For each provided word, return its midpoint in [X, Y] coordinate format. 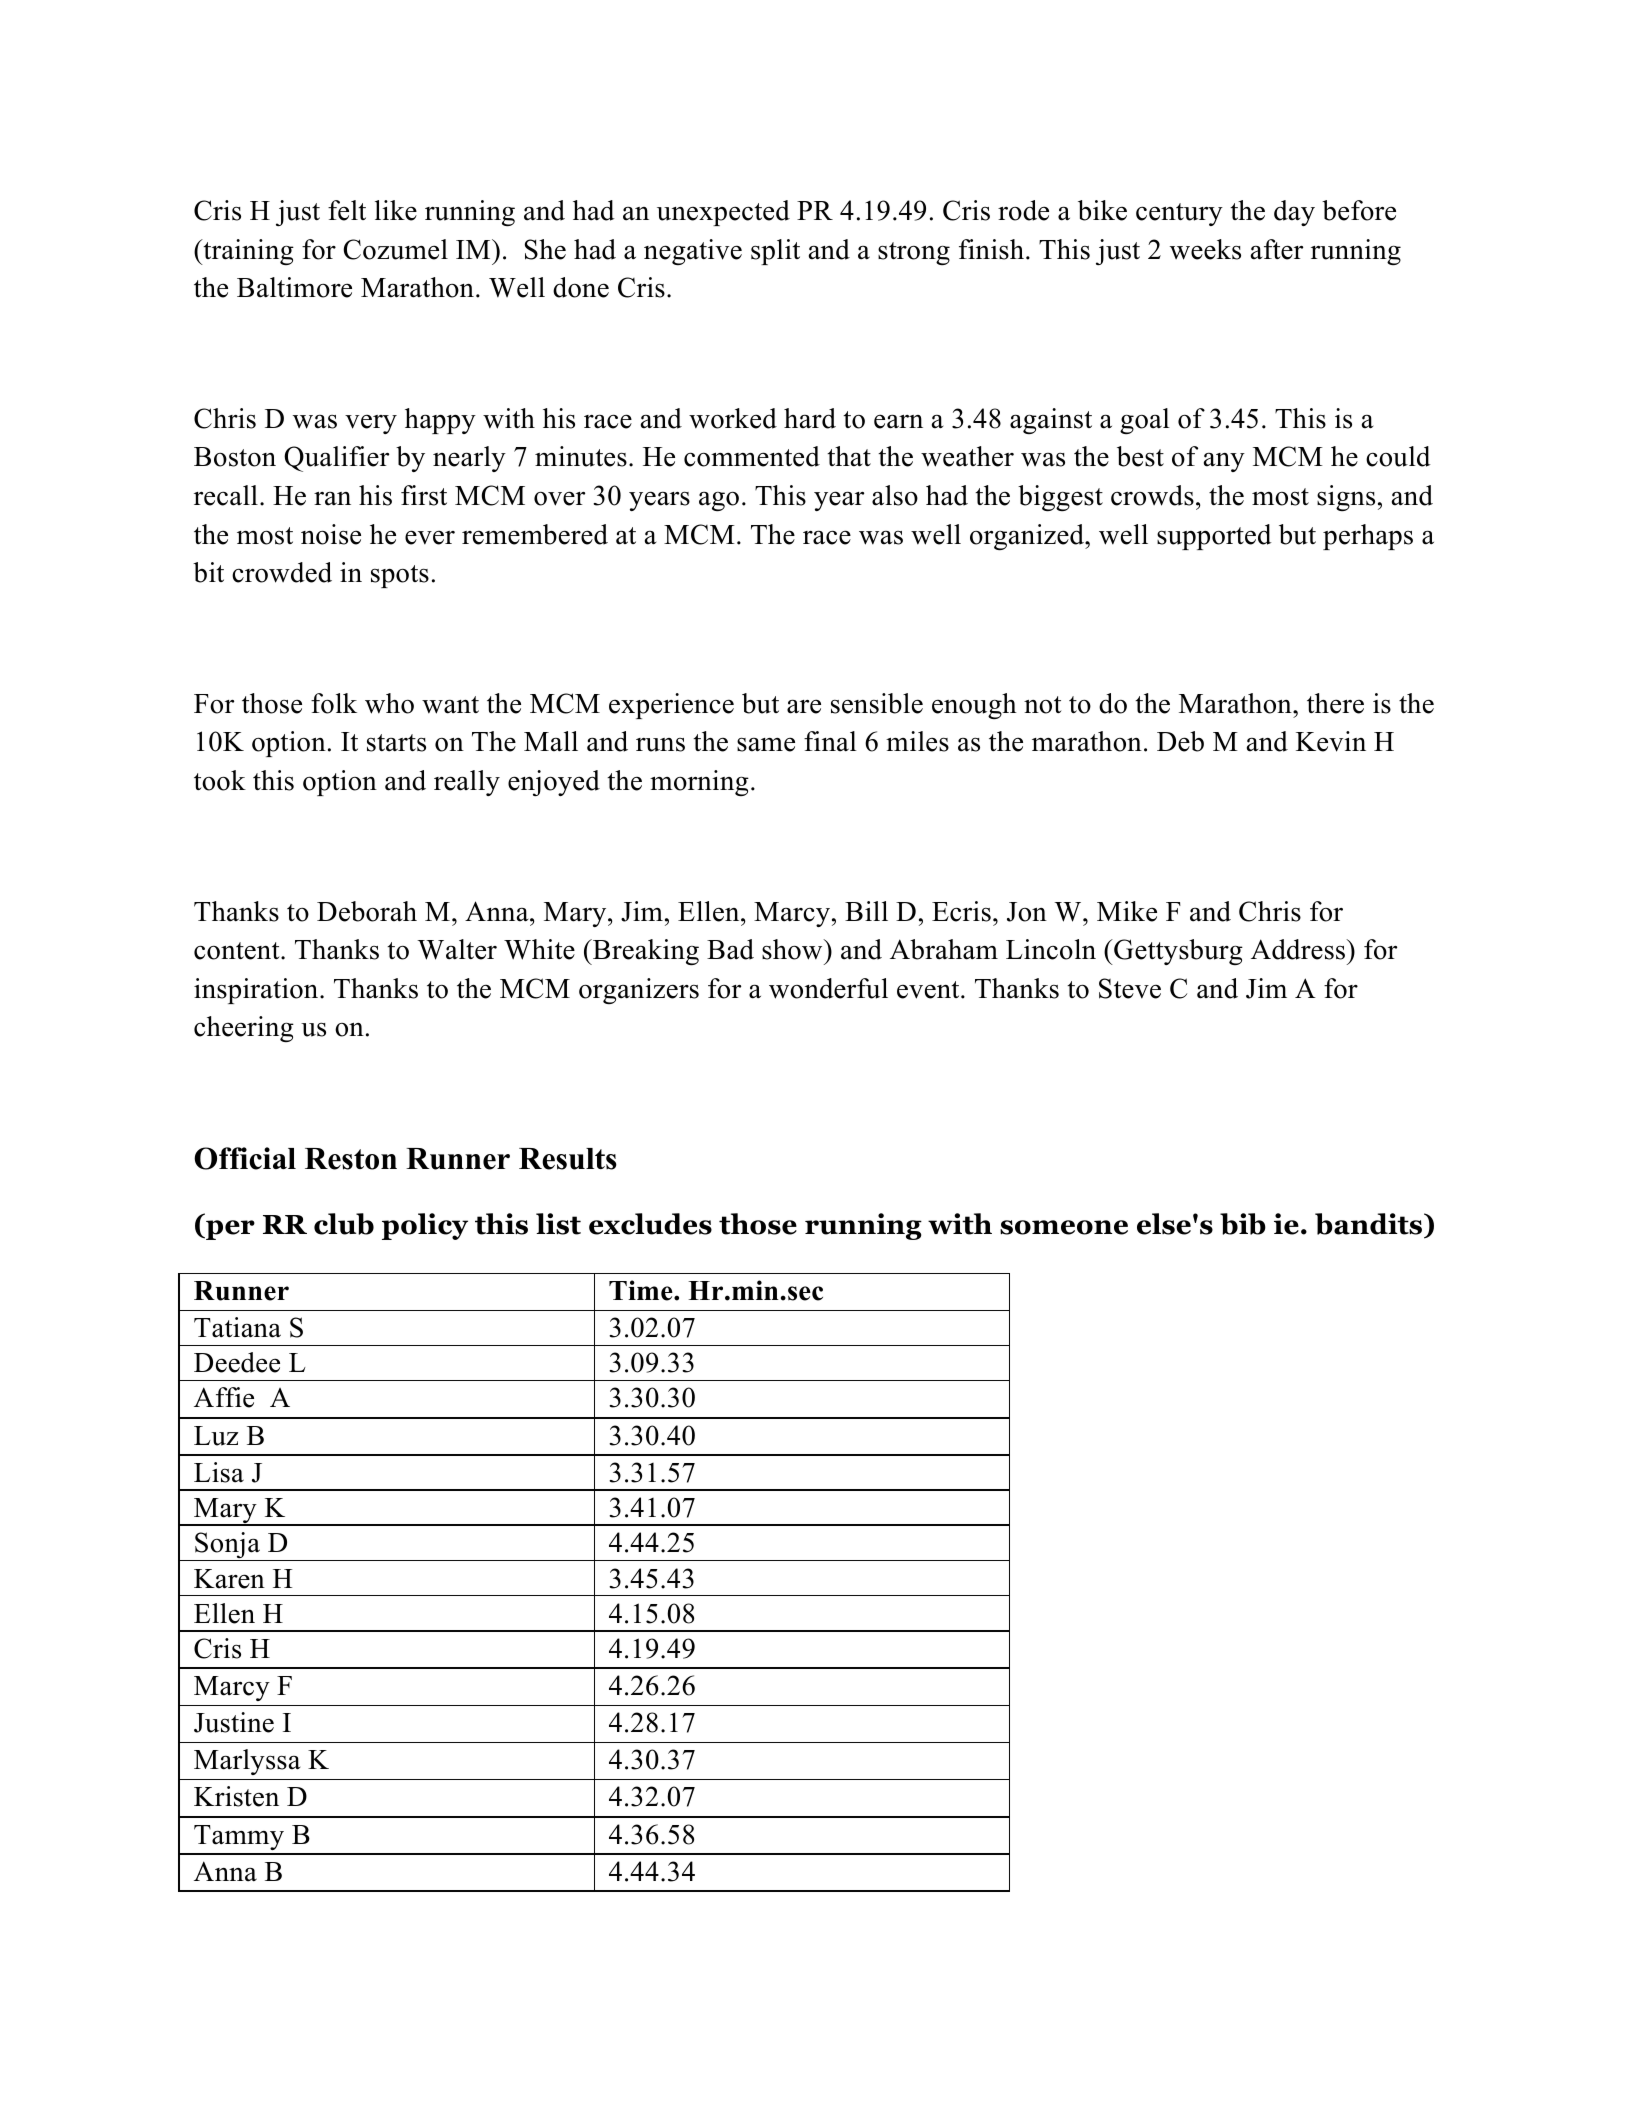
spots [400, 576]
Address [1299, 949]
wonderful [828, 988]
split [775, 252]
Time [642, 1290]
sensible [877, 703]
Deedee [237, 1362]
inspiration [257, 991]
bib [1243, 1224]
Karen [229, 1579]
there [1335, 703]
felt [347, 210]
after [1277, 249]
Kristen [236, 1796]
